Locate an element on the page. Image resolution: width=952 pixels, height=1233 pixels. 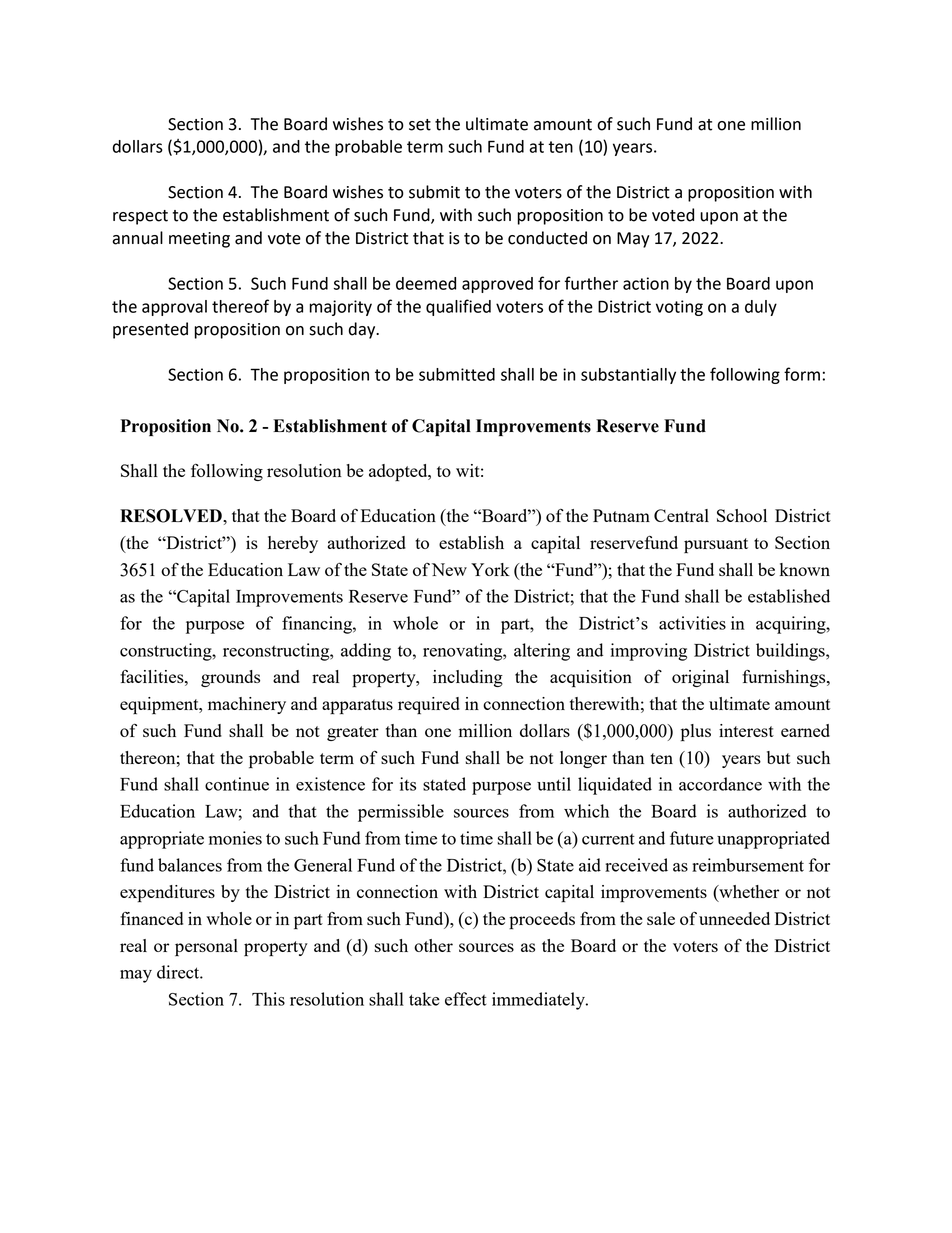
hereby is located at coordinates (293, 544).
